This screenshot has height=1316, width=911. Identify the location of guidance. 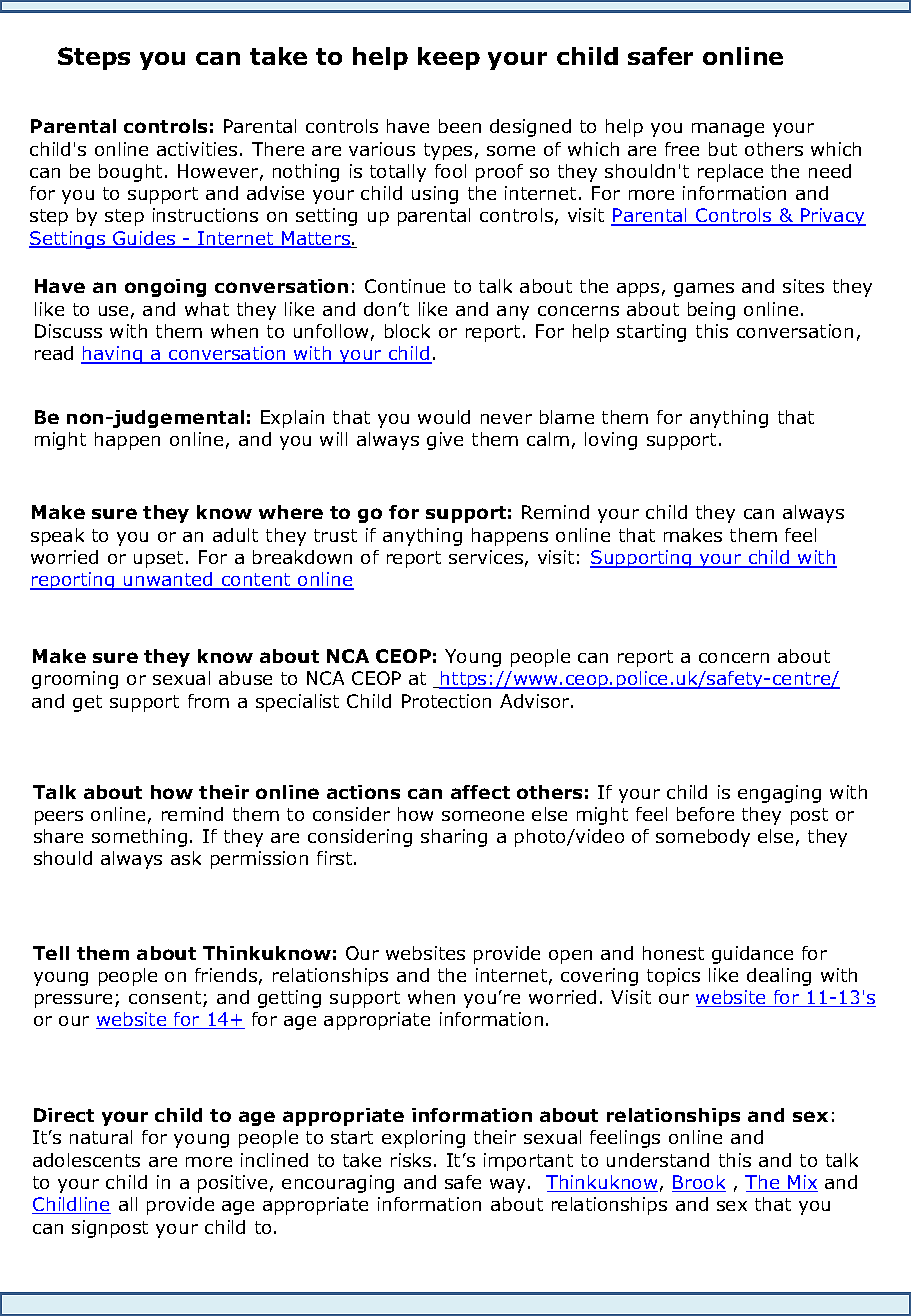
(752, 955).
